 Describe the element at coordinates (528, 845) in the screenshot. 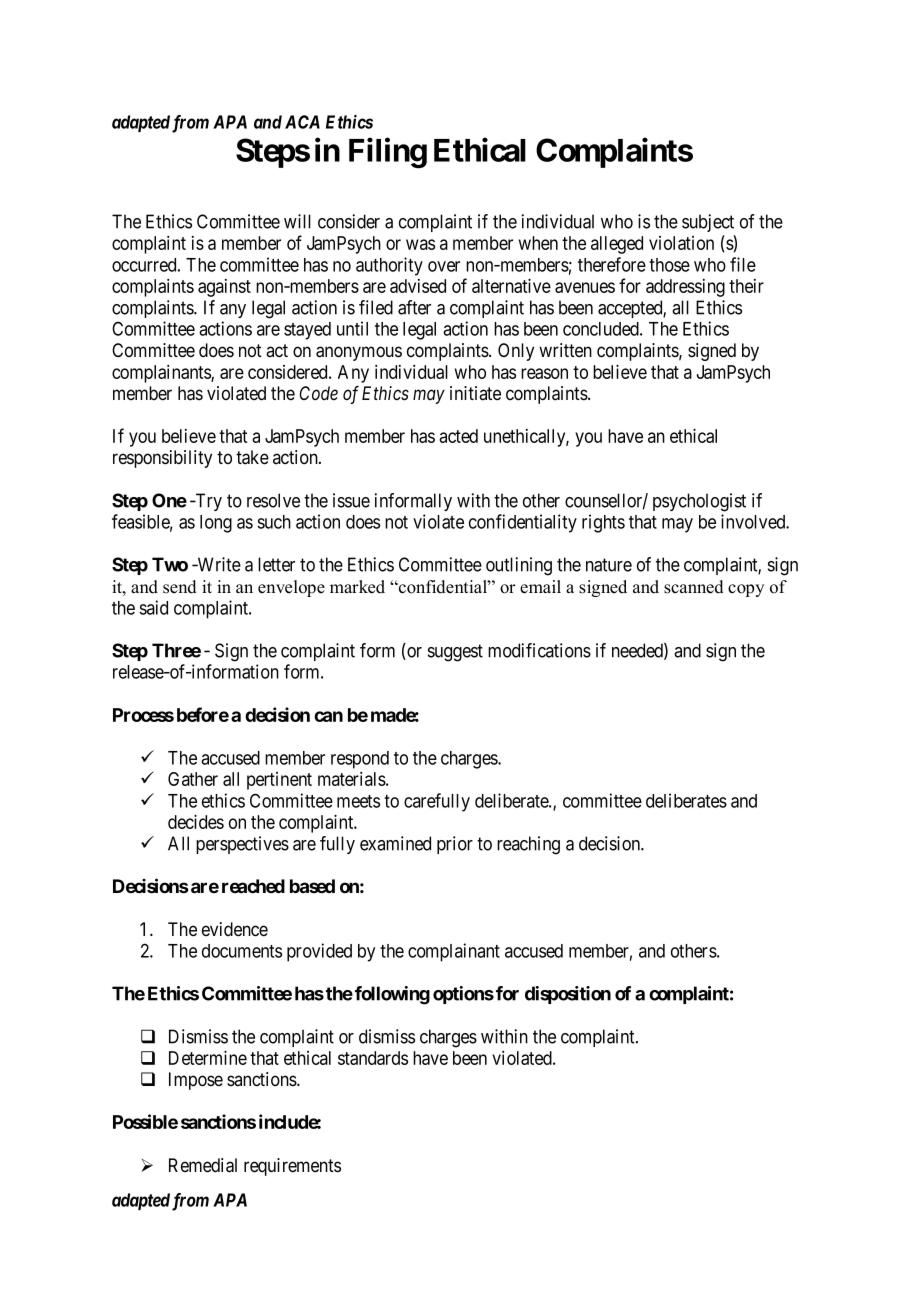

I see `reaching` at that location.
